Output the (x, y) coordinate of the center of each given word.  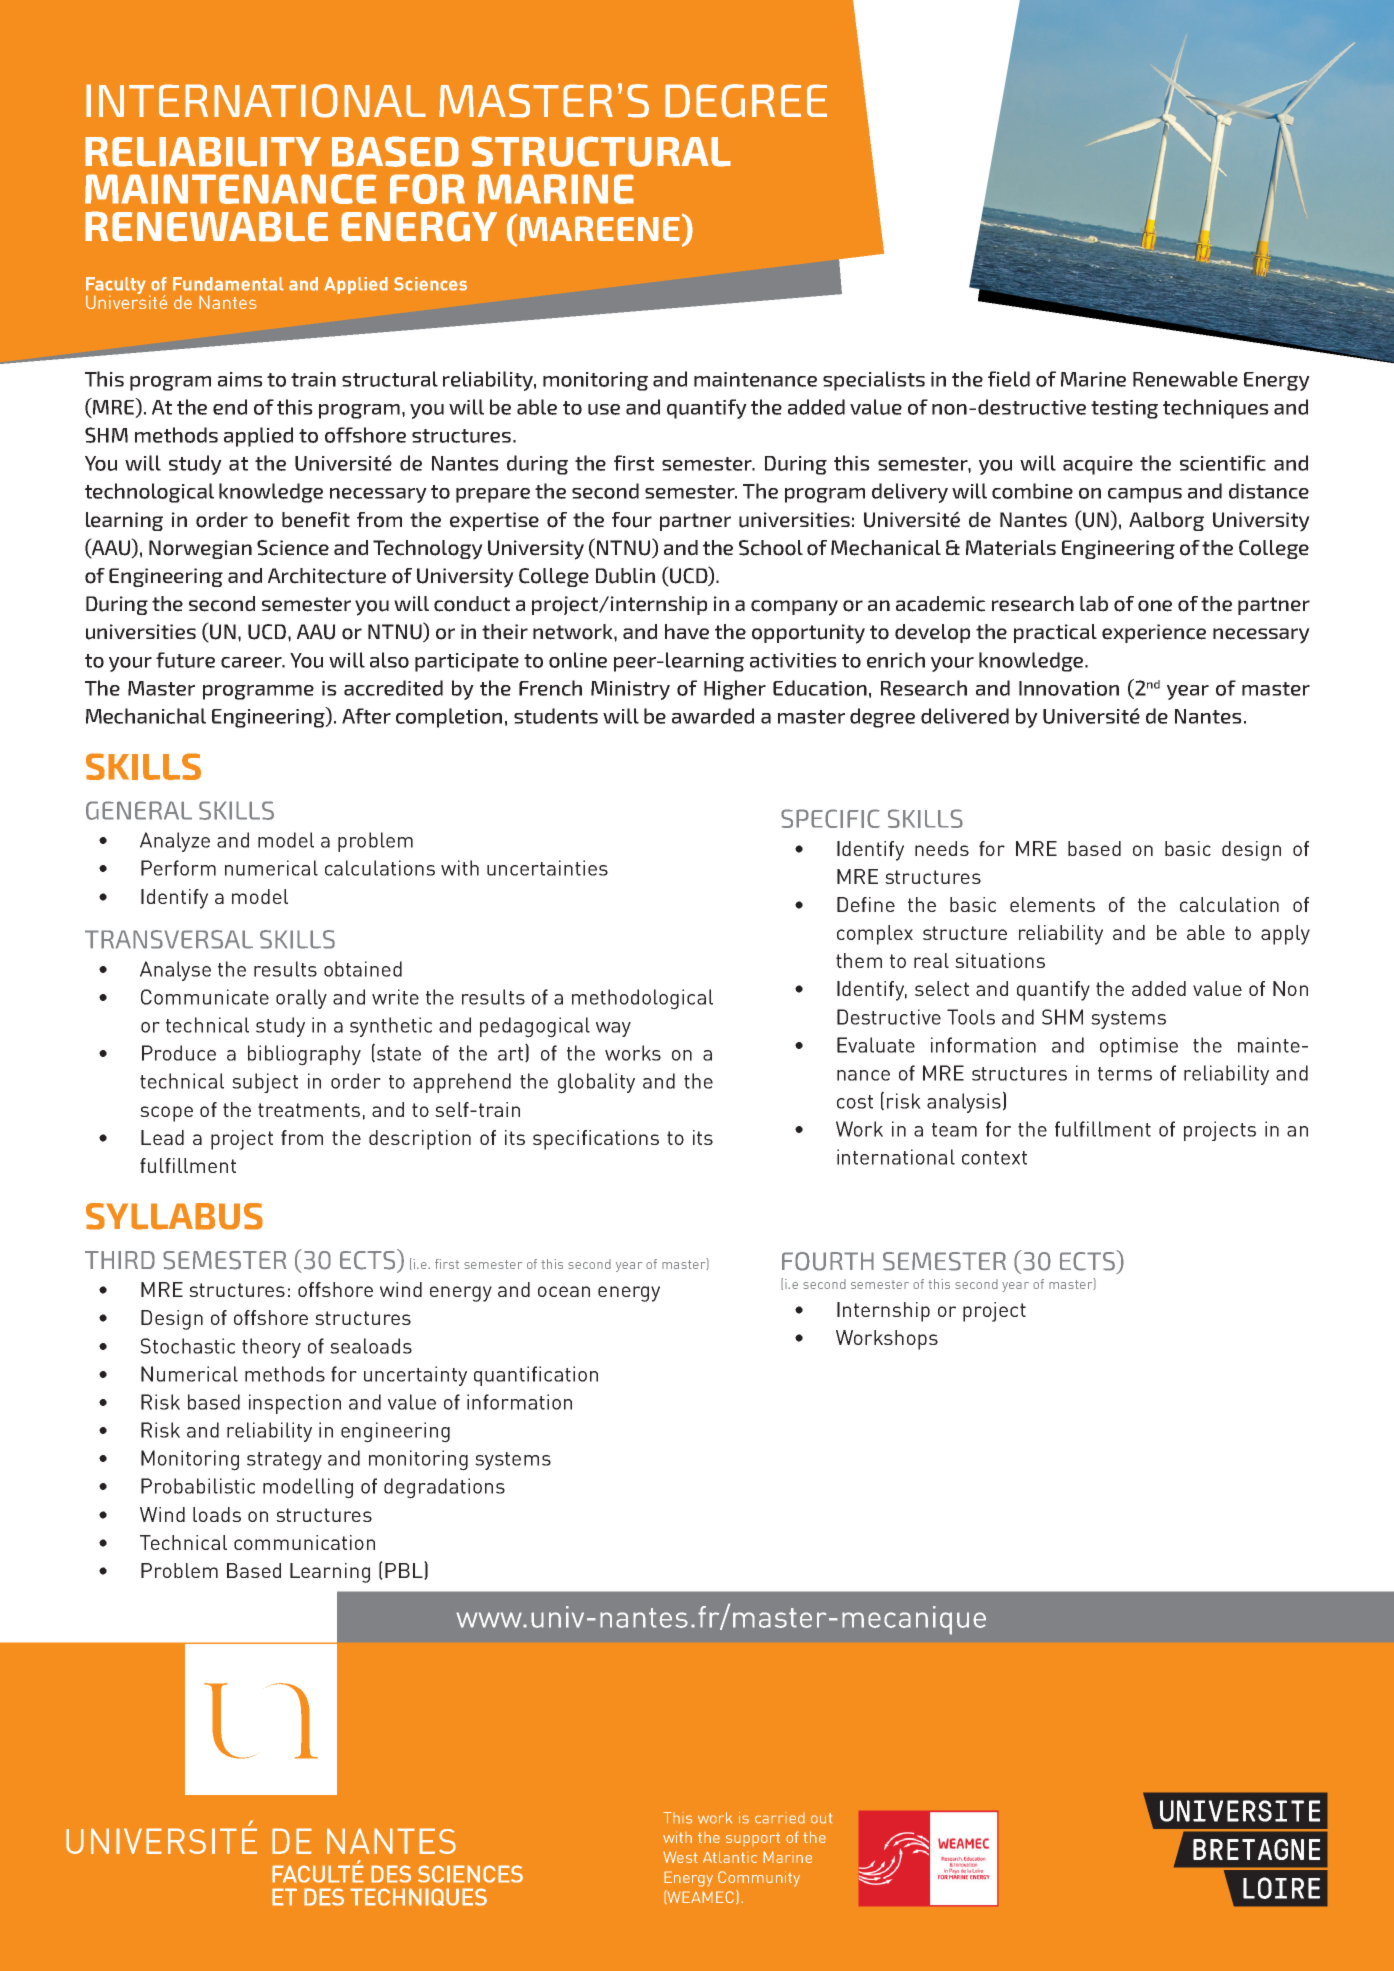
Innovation (1069, 688)
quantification (536, 1376)
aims (240, 379)
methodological (642, 999)
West (680, 1857)
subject (265, 1083)
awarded (713, 716)
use (604, 409)
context (994, 1158)
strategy (284, 1461)
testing (1124, 409)
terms (1125, 1074)
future (185, 660)
